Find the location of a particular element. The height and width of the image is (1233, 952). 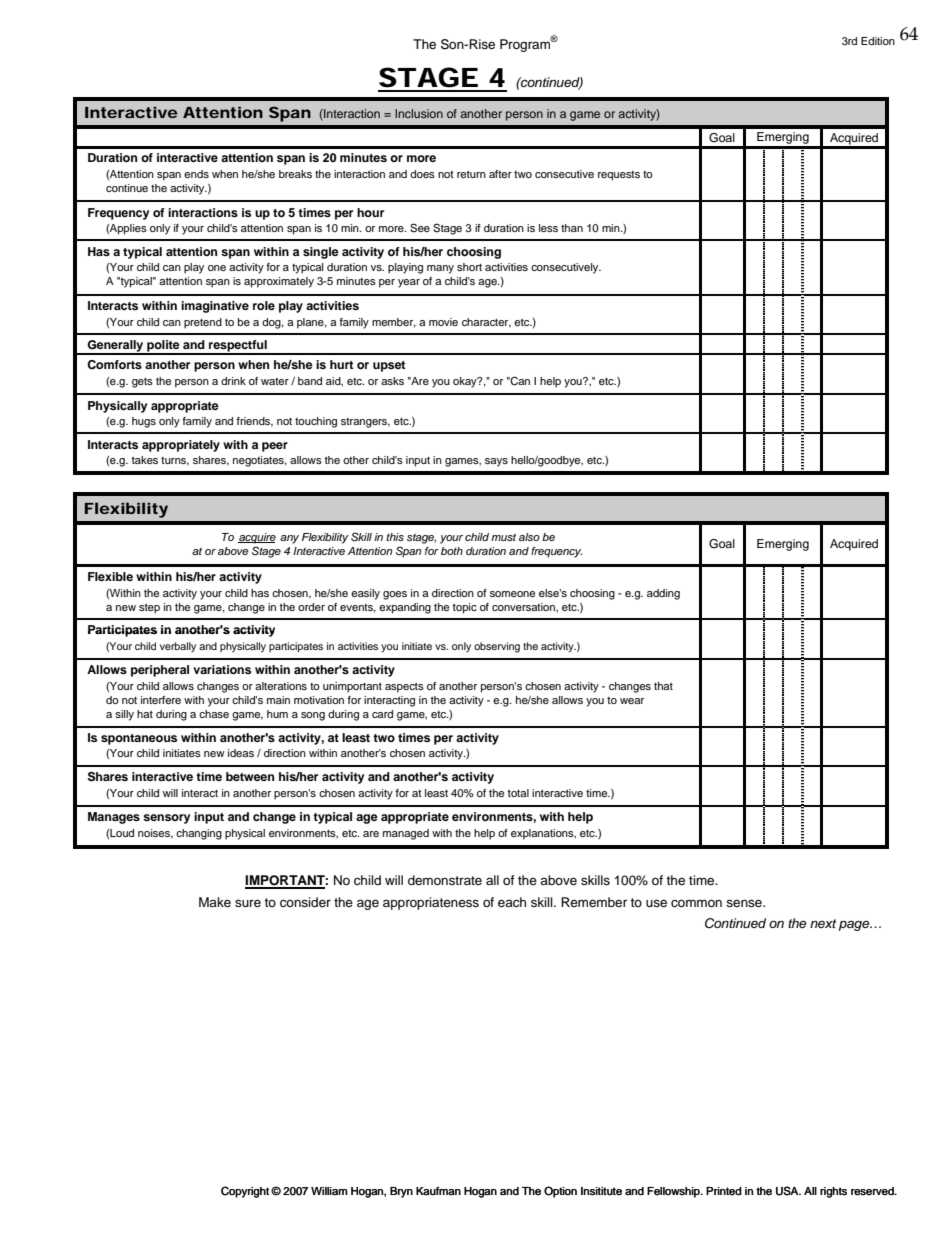

that is located at coordinates (663, 686).
